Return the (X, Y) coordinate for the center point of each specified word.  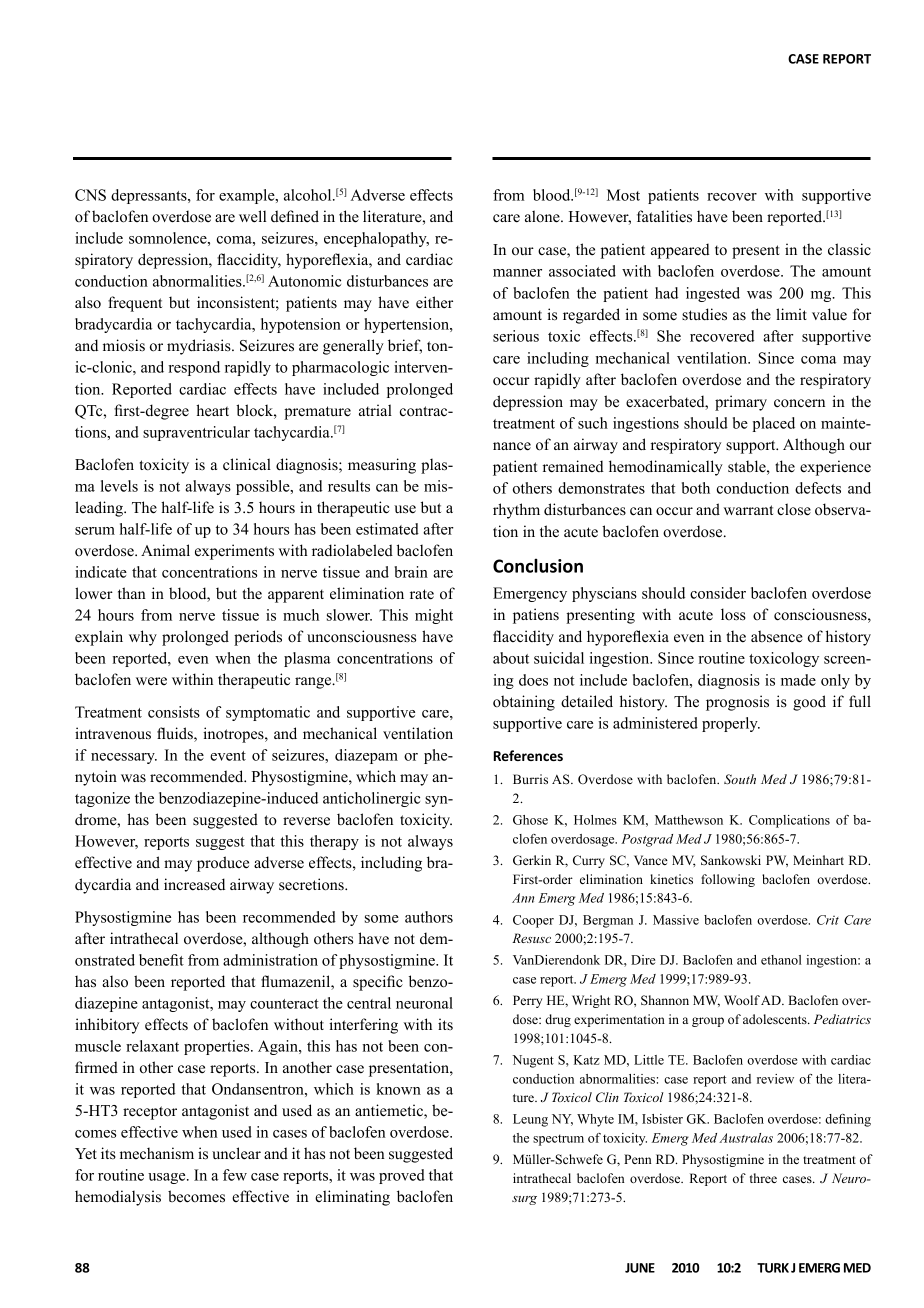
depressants (150, 196)
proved (402, 1176)
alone (543, 216)
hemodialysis (118, 1198)
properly (731, 724)
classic (849, 249)
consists (174, 712)
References (528, 755)
